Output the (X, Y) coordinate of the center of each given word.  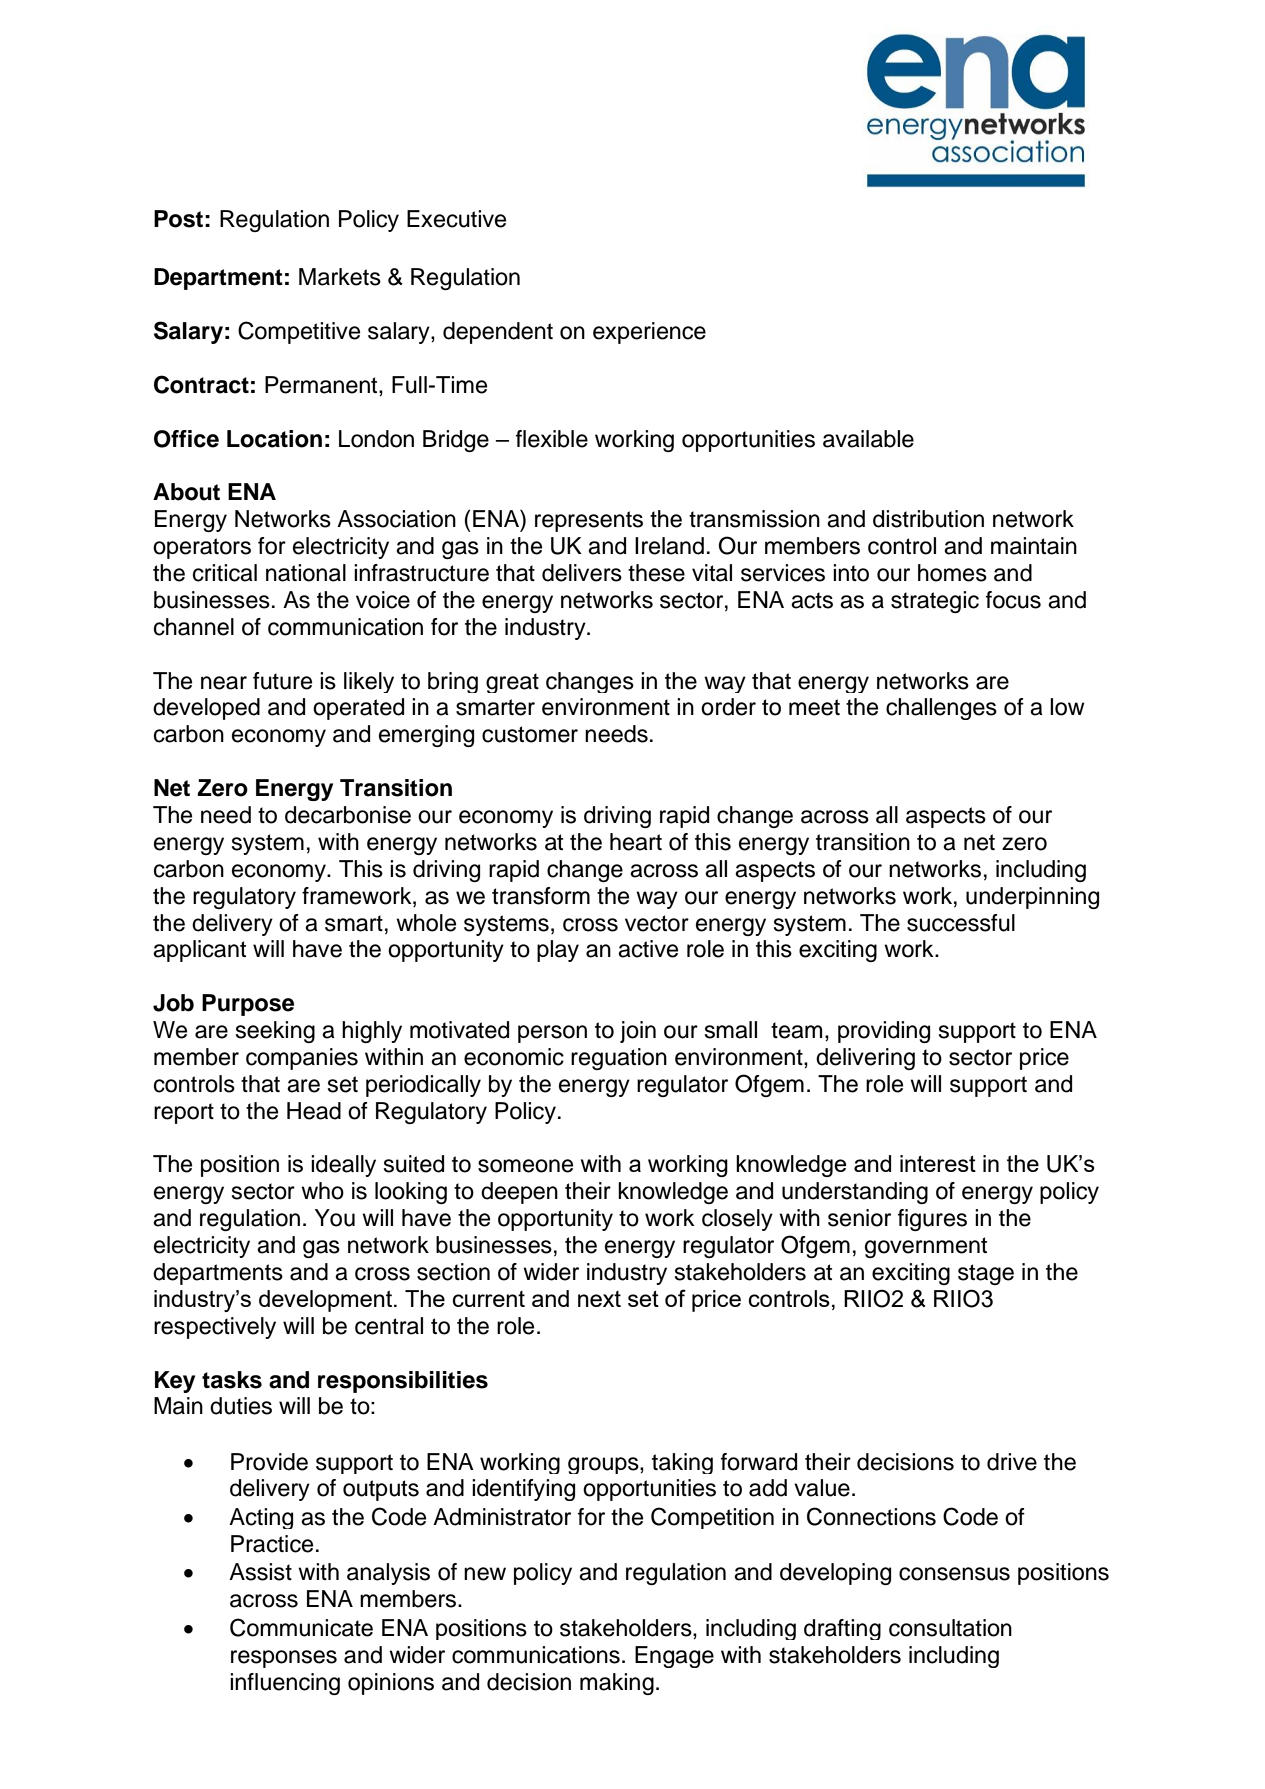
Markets (340, 277)
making (617, 1684)
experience (649, 333)
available (868, 439)
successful (961, 923)
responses (284, 1659)
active (648, 949)
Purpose (248, 1005)
